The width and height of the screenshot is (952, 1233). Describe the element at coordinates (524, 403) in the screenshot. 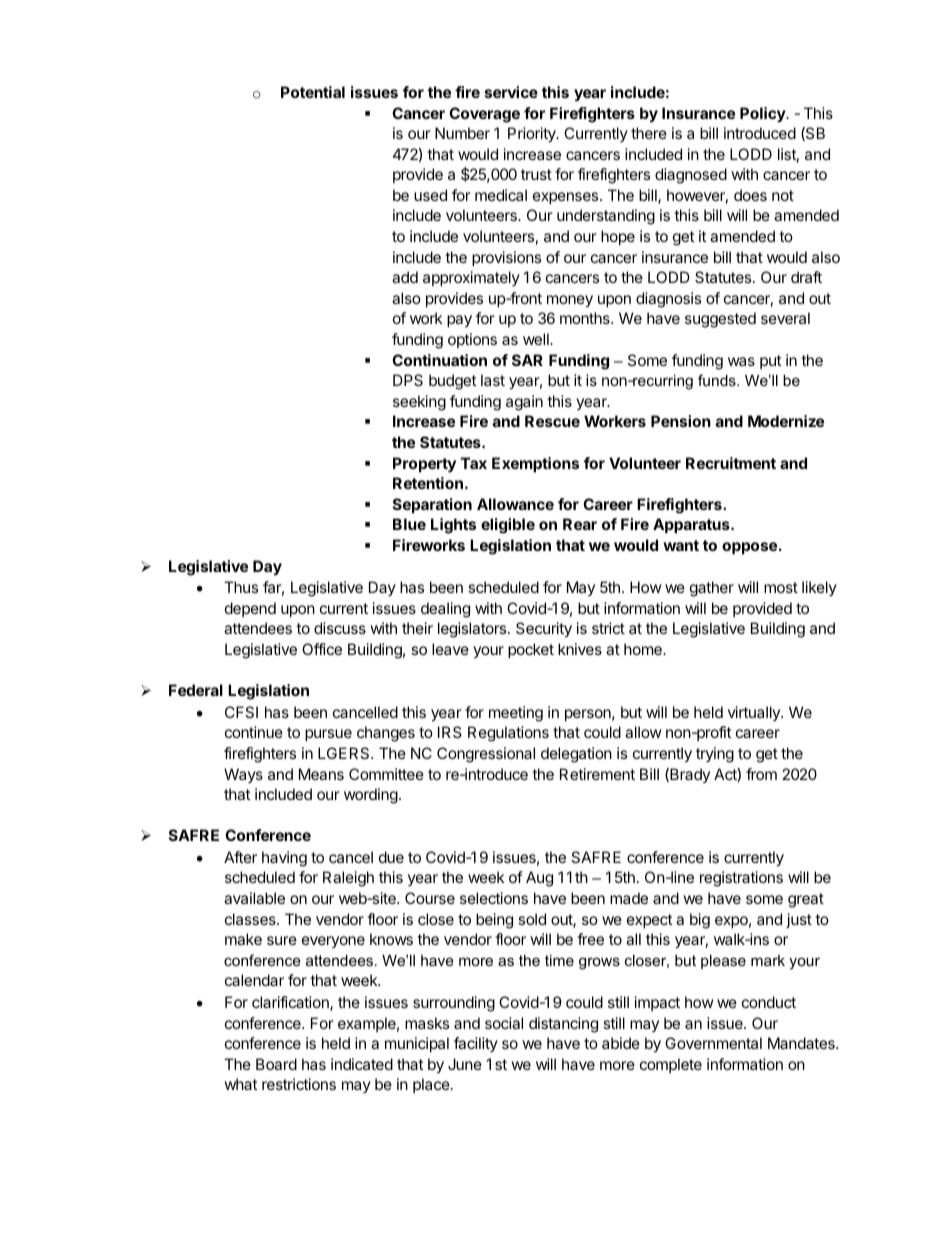

I see `again` at that location.
